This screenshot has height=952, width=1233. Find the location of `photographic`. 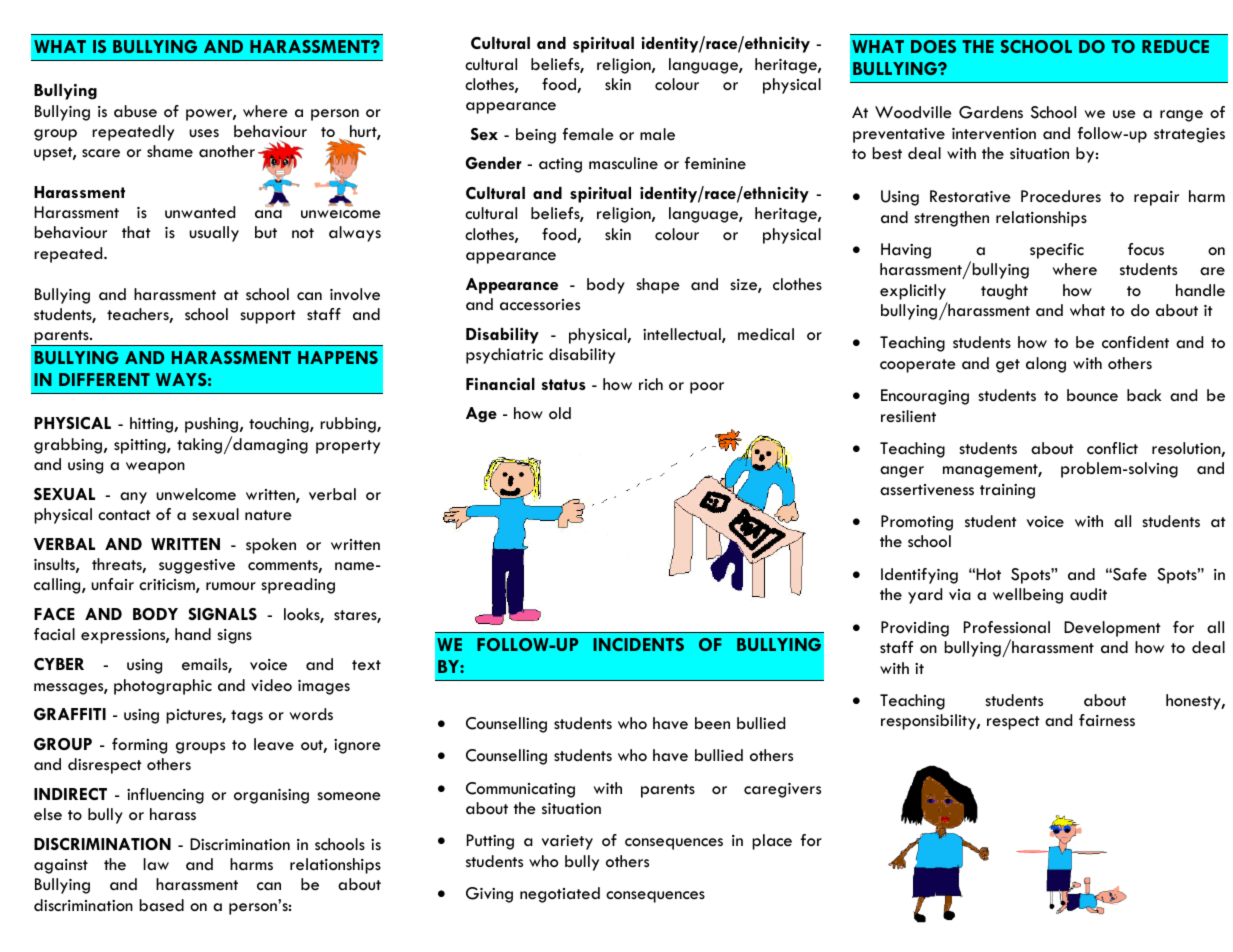

photographic is located at coordinates (163, 687).
